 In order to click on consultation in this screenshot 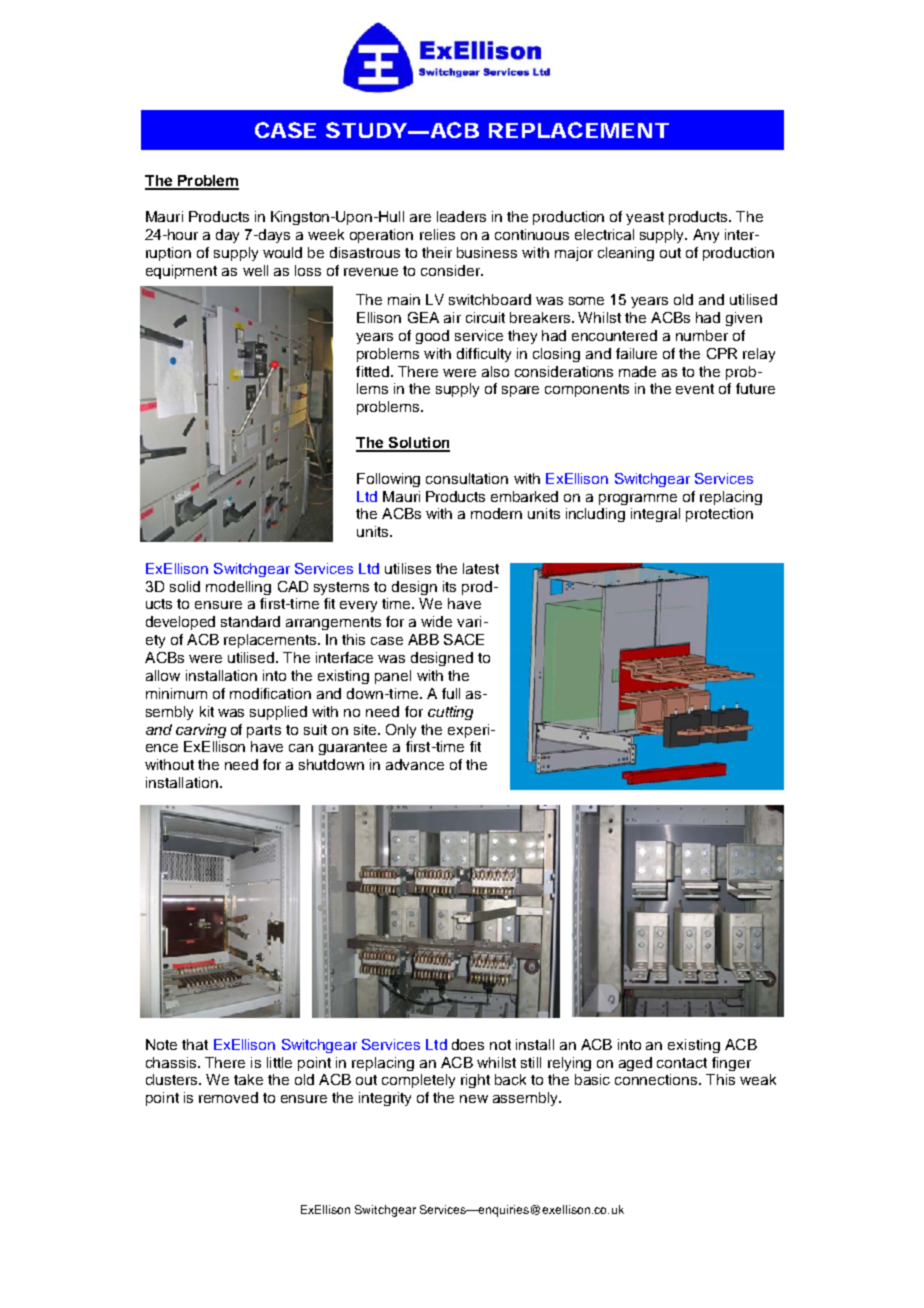, I will do `click(467, 478)`.
